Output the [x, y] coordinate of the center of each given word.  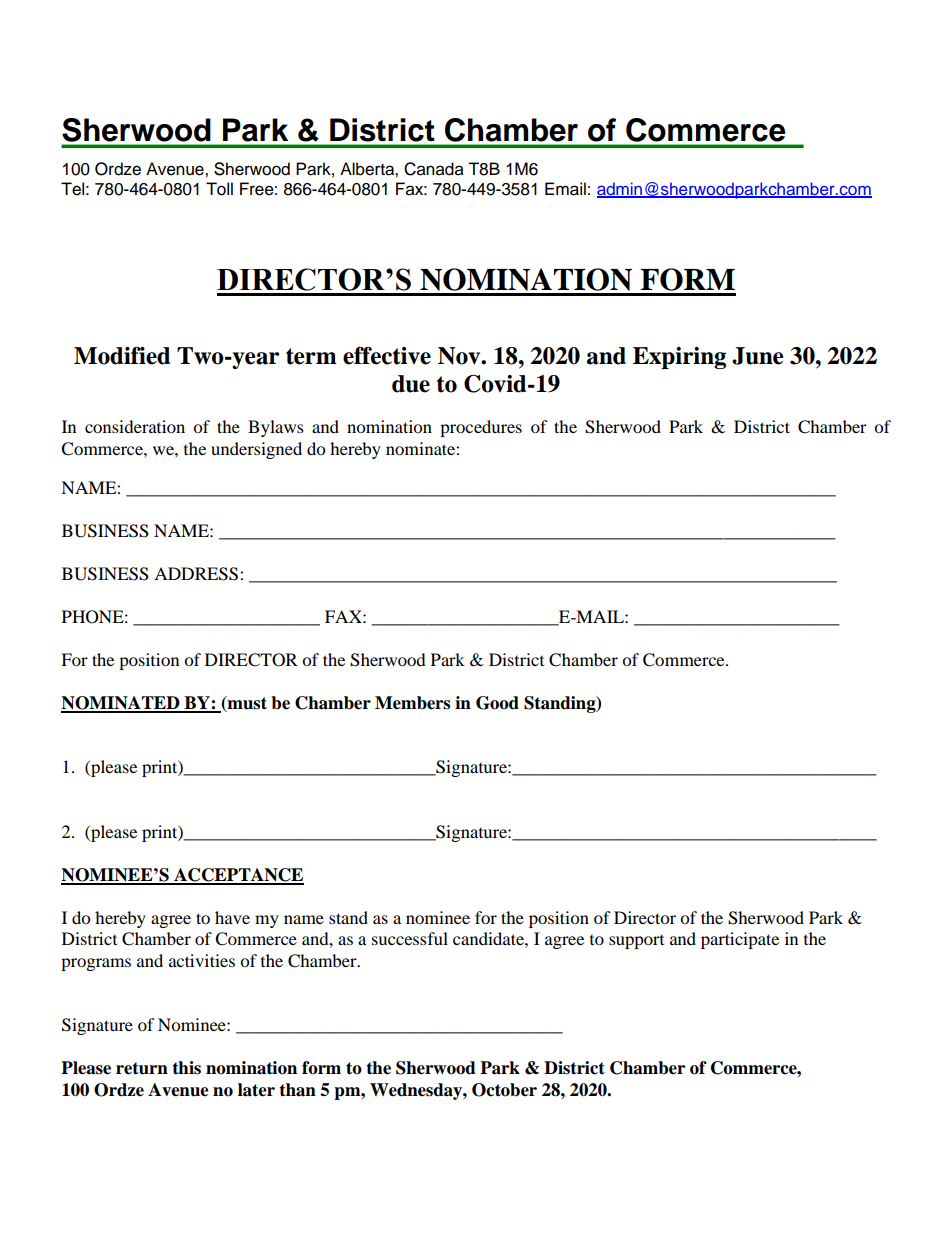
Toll [219, 189]
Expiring [679, 358]
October [504, 1090]
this [186, 1068]
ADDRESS [197, 574]
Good [497, 703]
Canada [434, 169]
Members [412, 703]
